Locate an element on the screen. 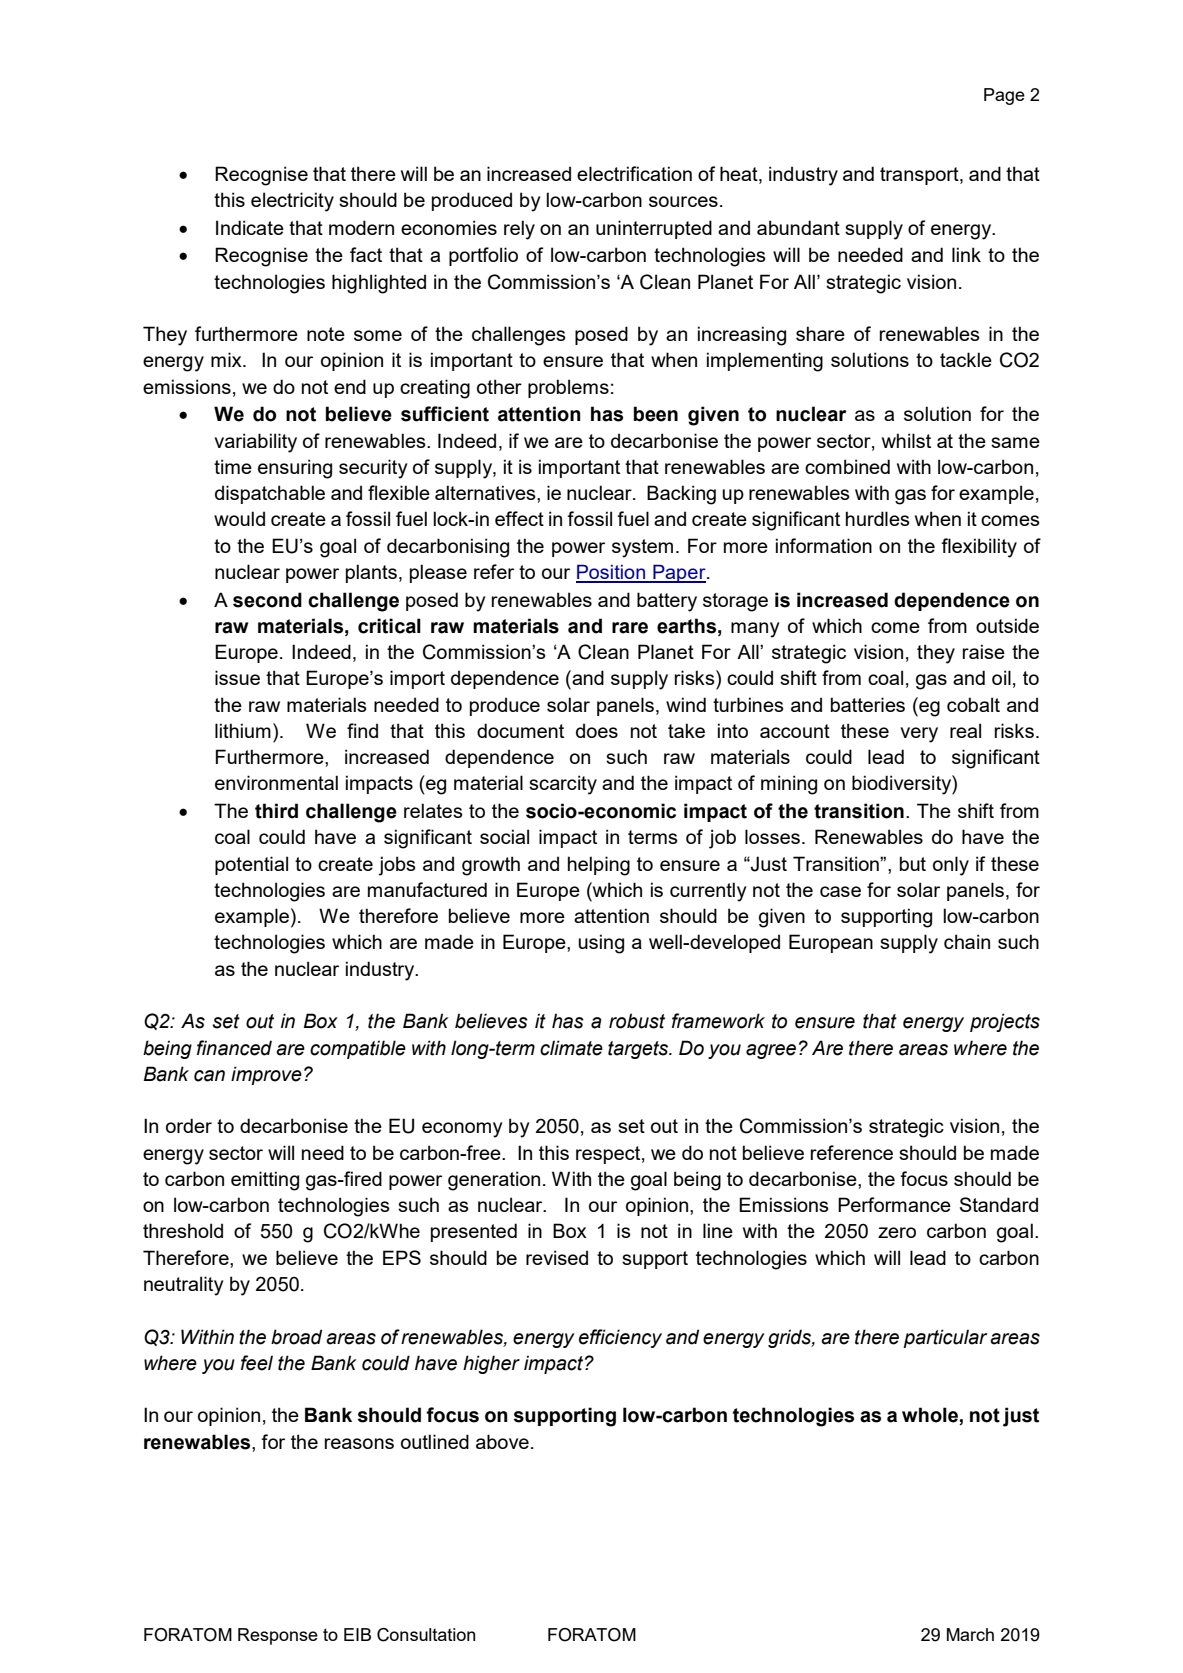  electricity is located at coordinates (292, 202).
